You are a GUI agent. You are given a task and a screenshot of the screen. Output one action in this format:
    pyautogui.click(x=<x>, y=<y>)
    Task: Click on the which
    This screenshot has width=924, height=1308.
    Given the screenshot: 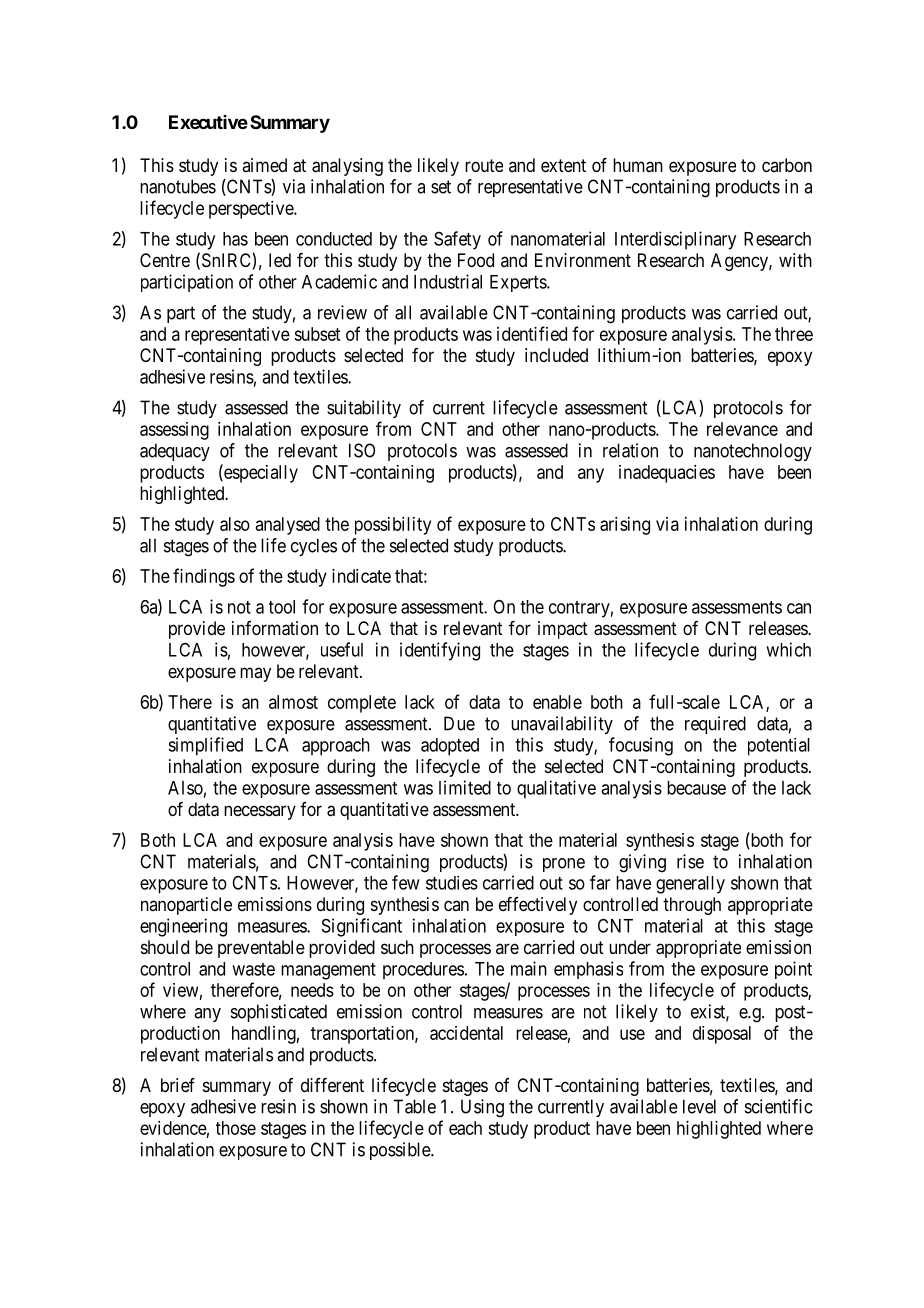 What is the action you would take?
    pyautogui.click(x=788, y=649)
